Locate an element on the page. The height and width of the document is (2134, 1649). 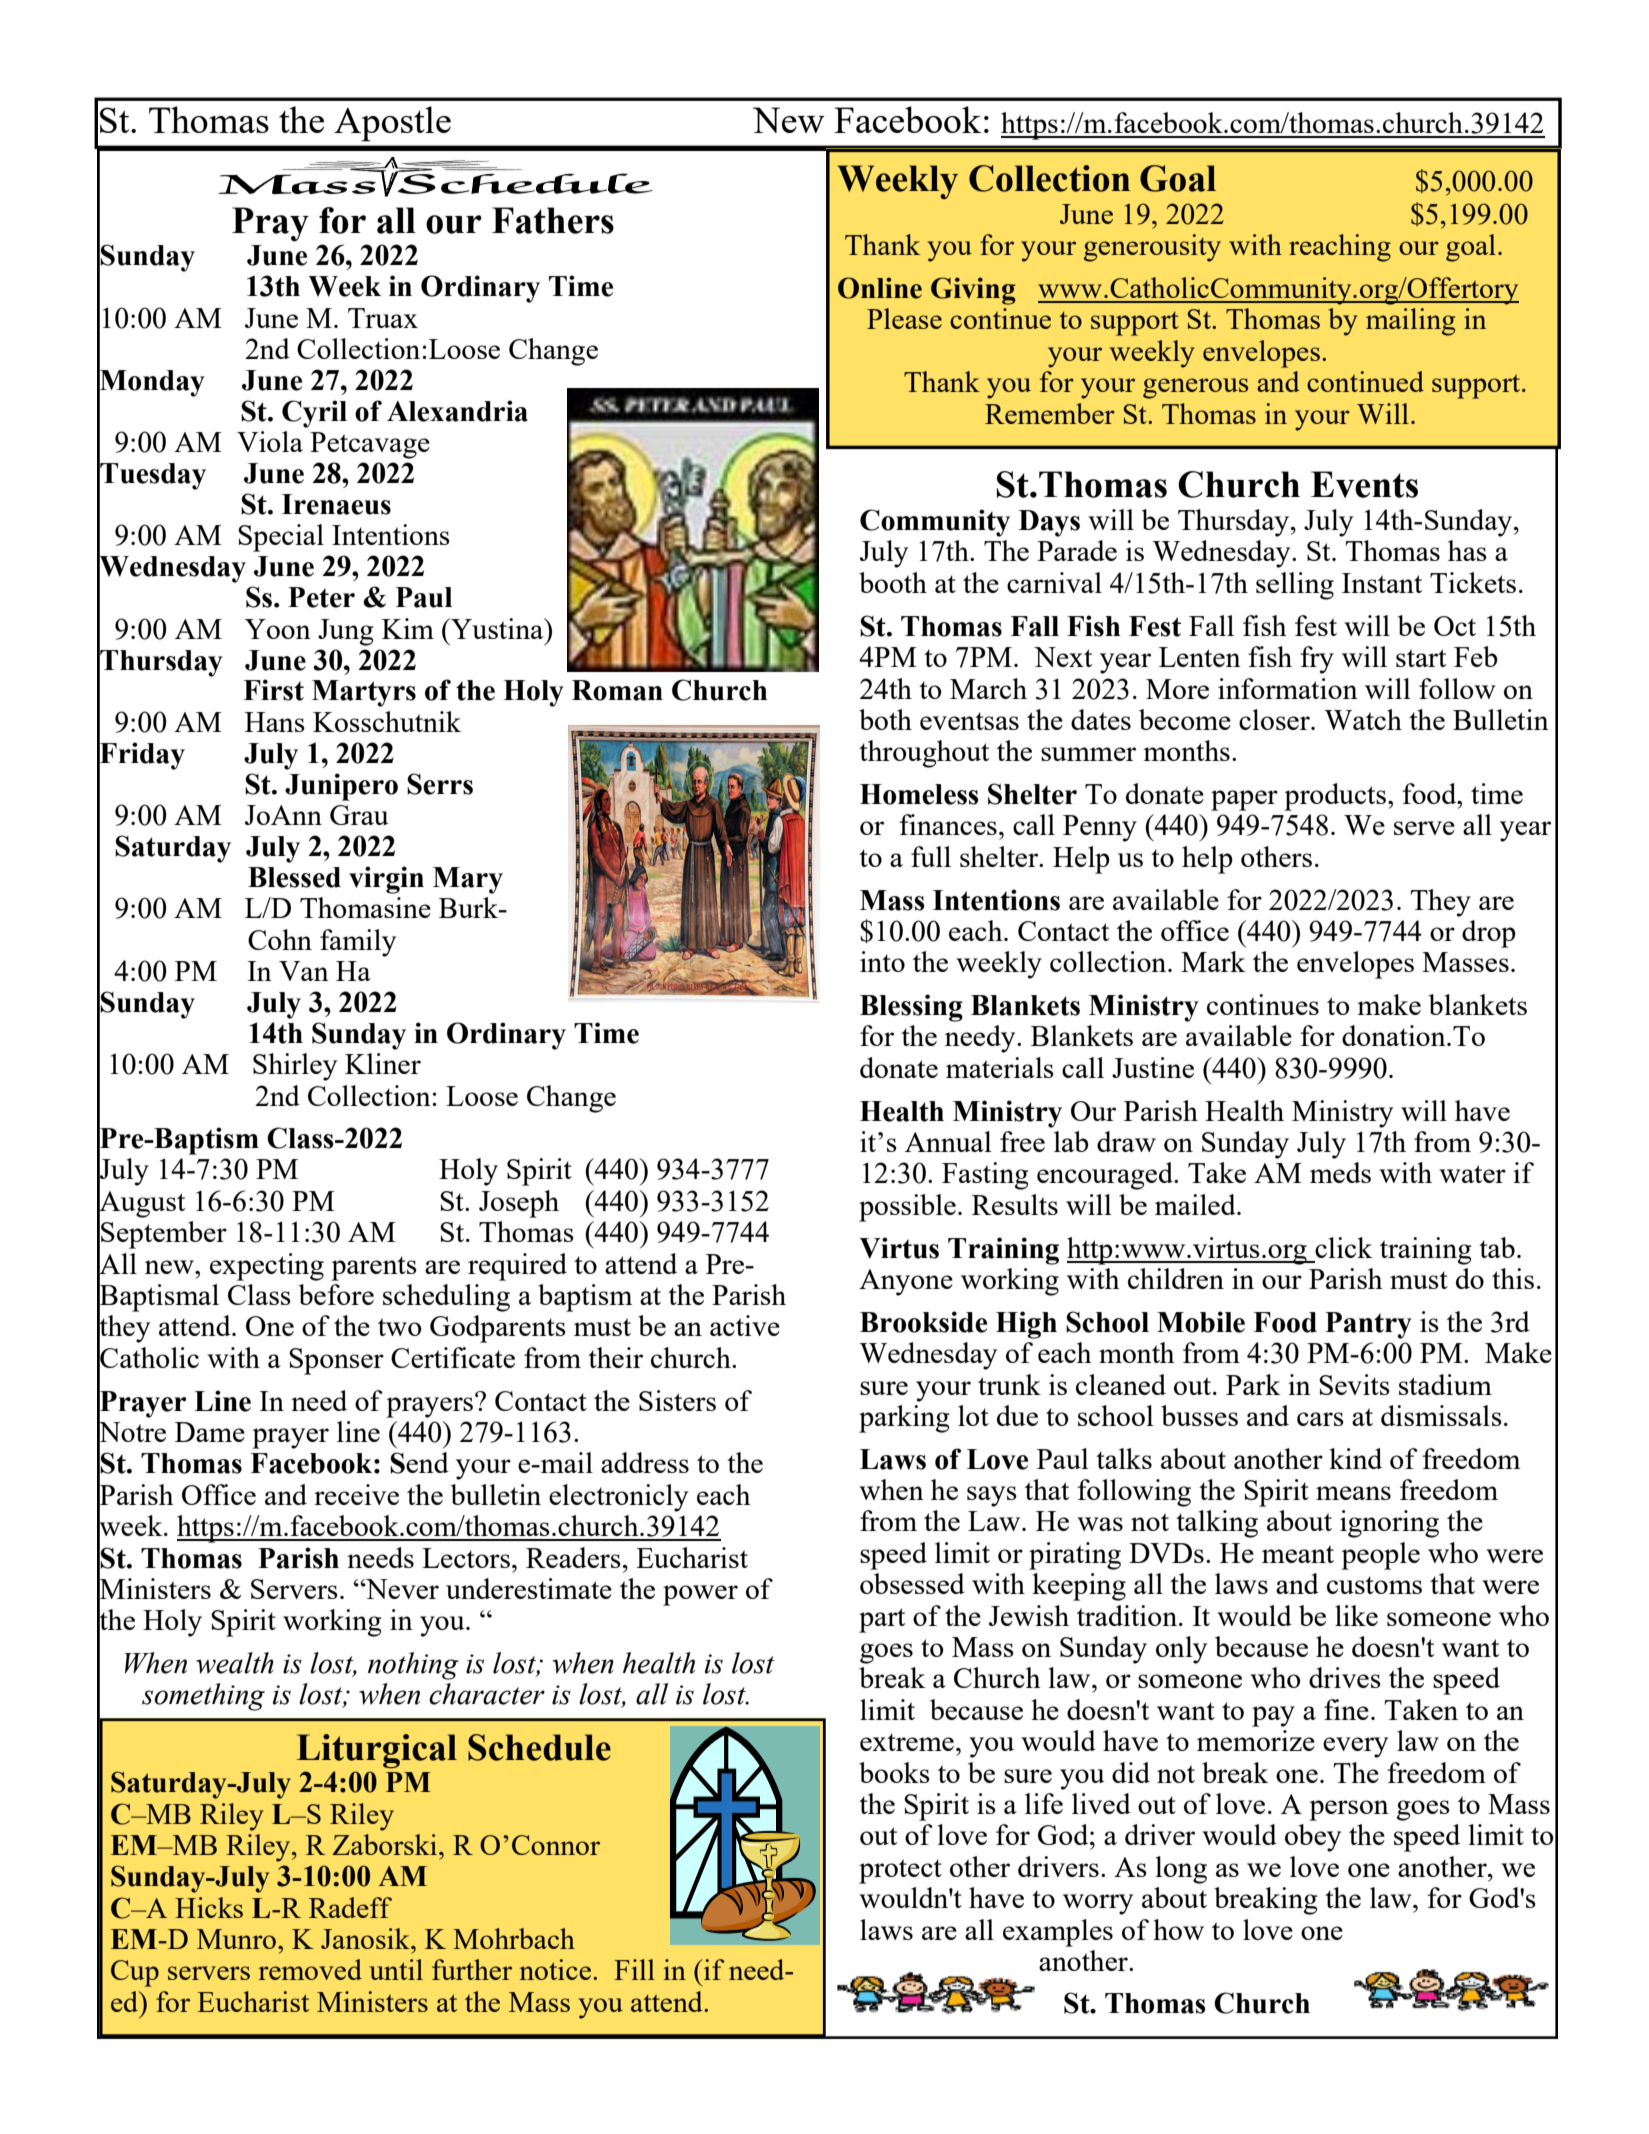
protect is located at coordinates (900, 1871).
